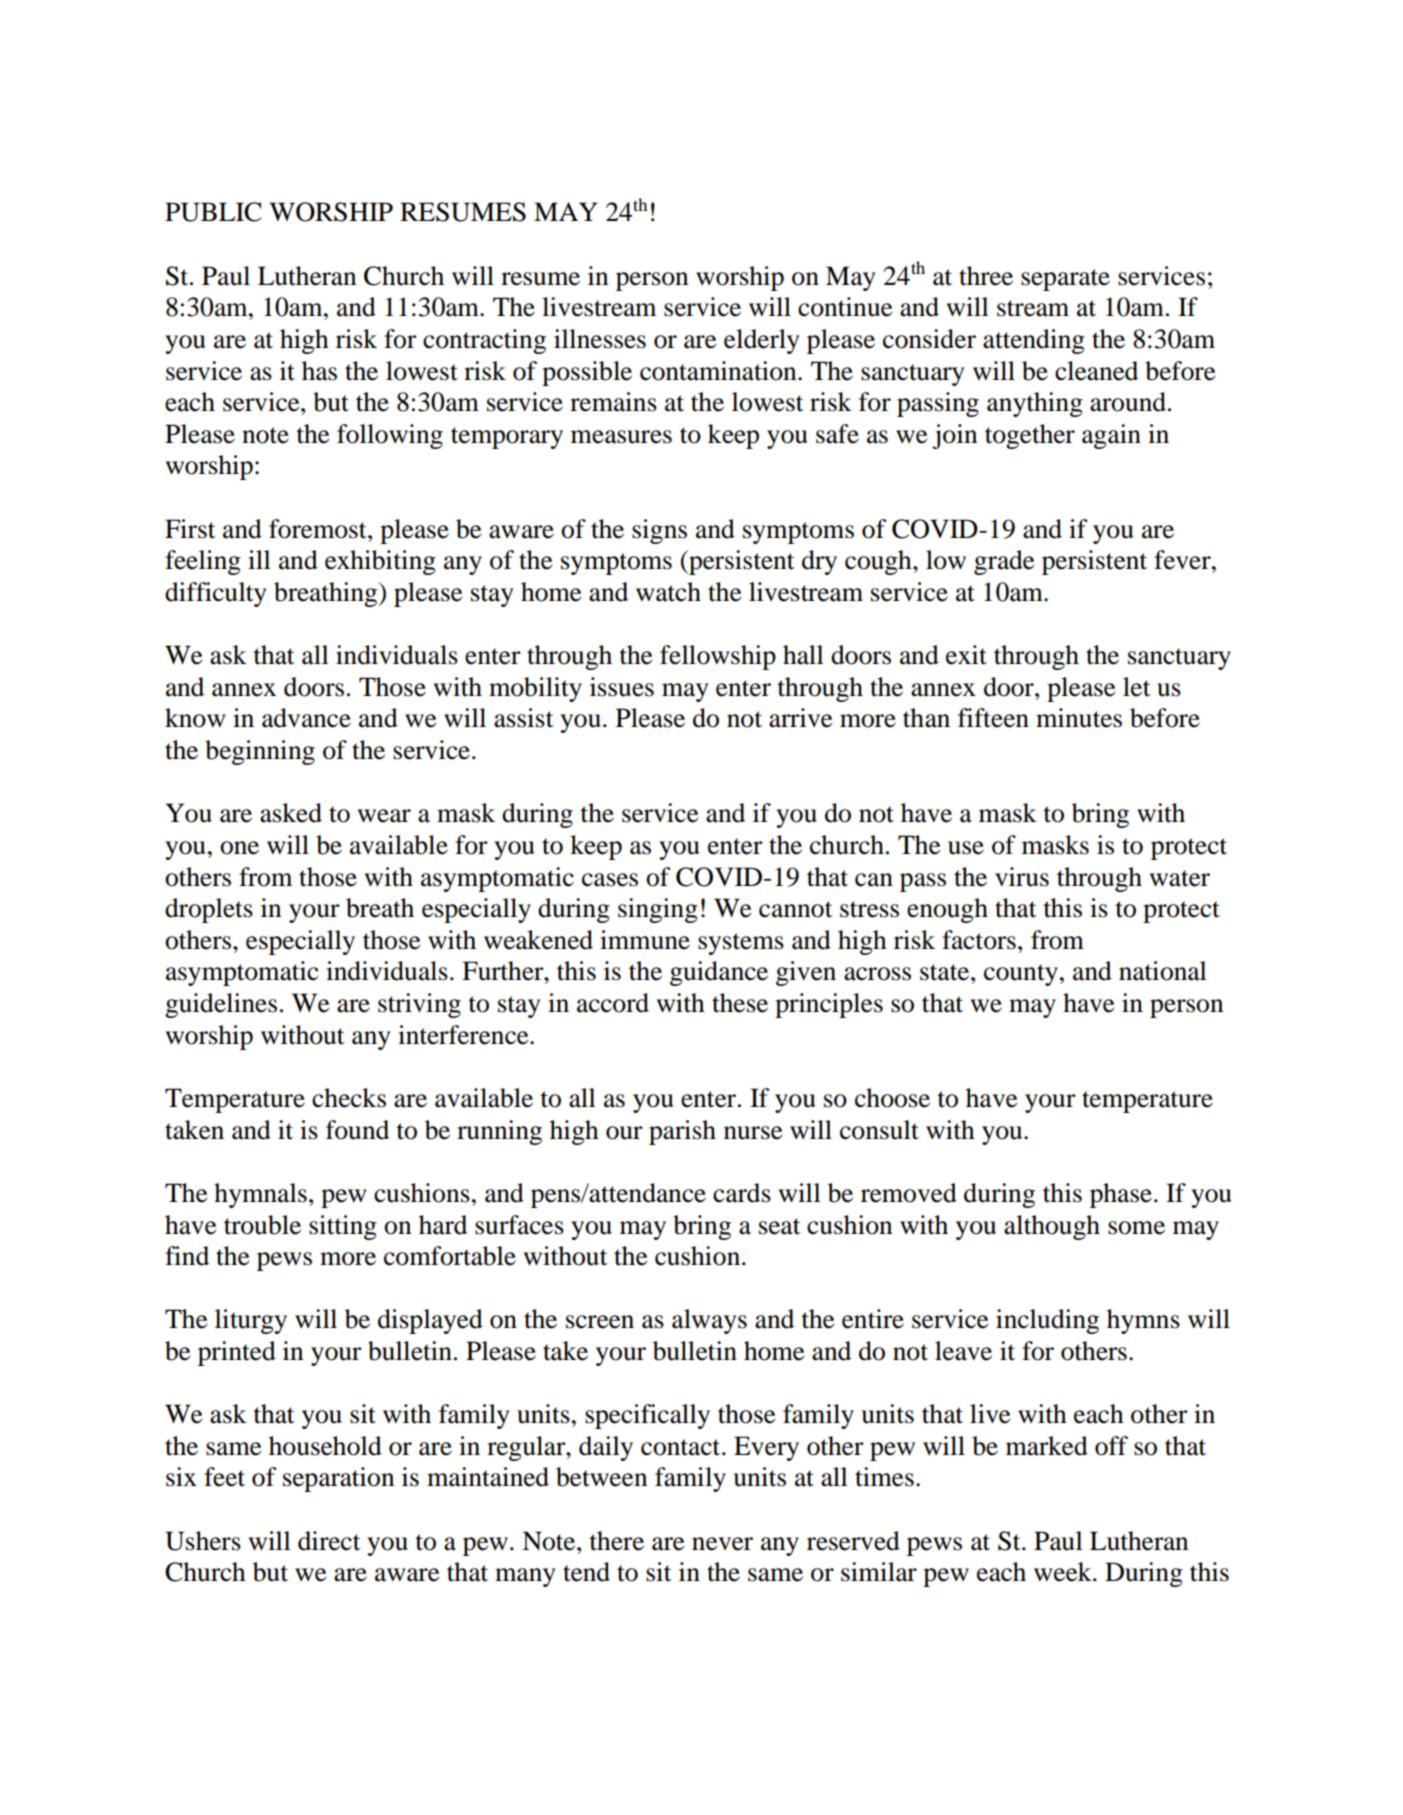 The height and width of the image is (1815, 1403). I want to click on although, so click(1052, 1227).
